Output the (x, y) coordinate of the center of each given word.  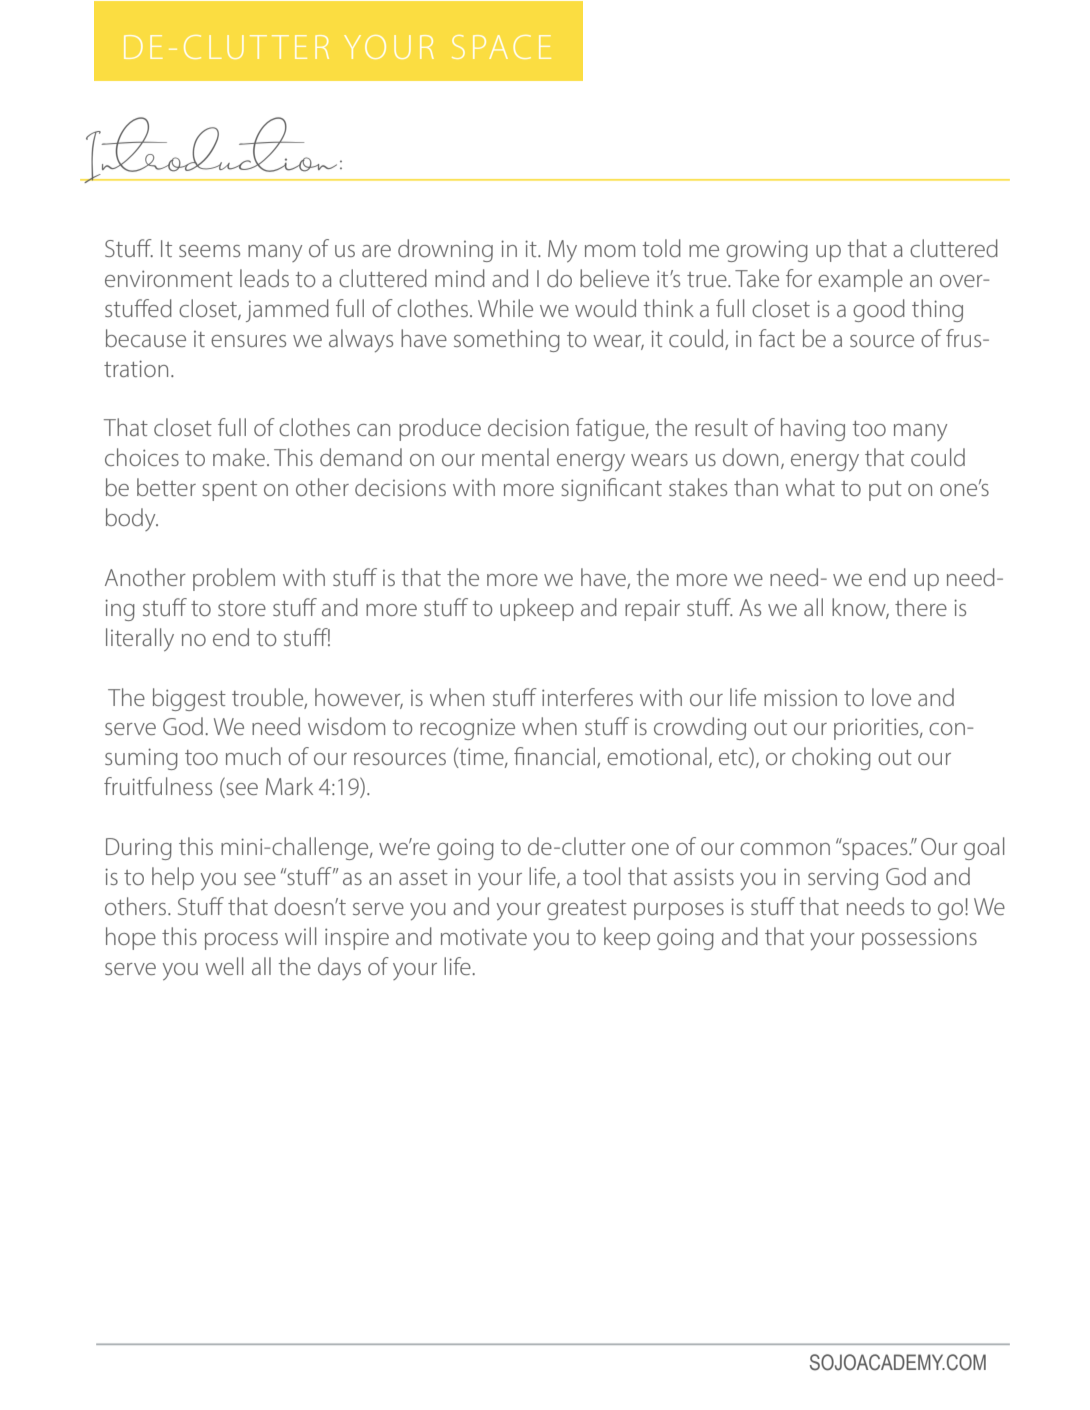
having (813, 429)
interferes (587, 697)
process (241, 941)
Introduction (211, 150)
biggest (189, 699)
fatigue (611, 429)
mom (610, 251)
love (891, 697)
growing (767, 251)
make (240, 457)
